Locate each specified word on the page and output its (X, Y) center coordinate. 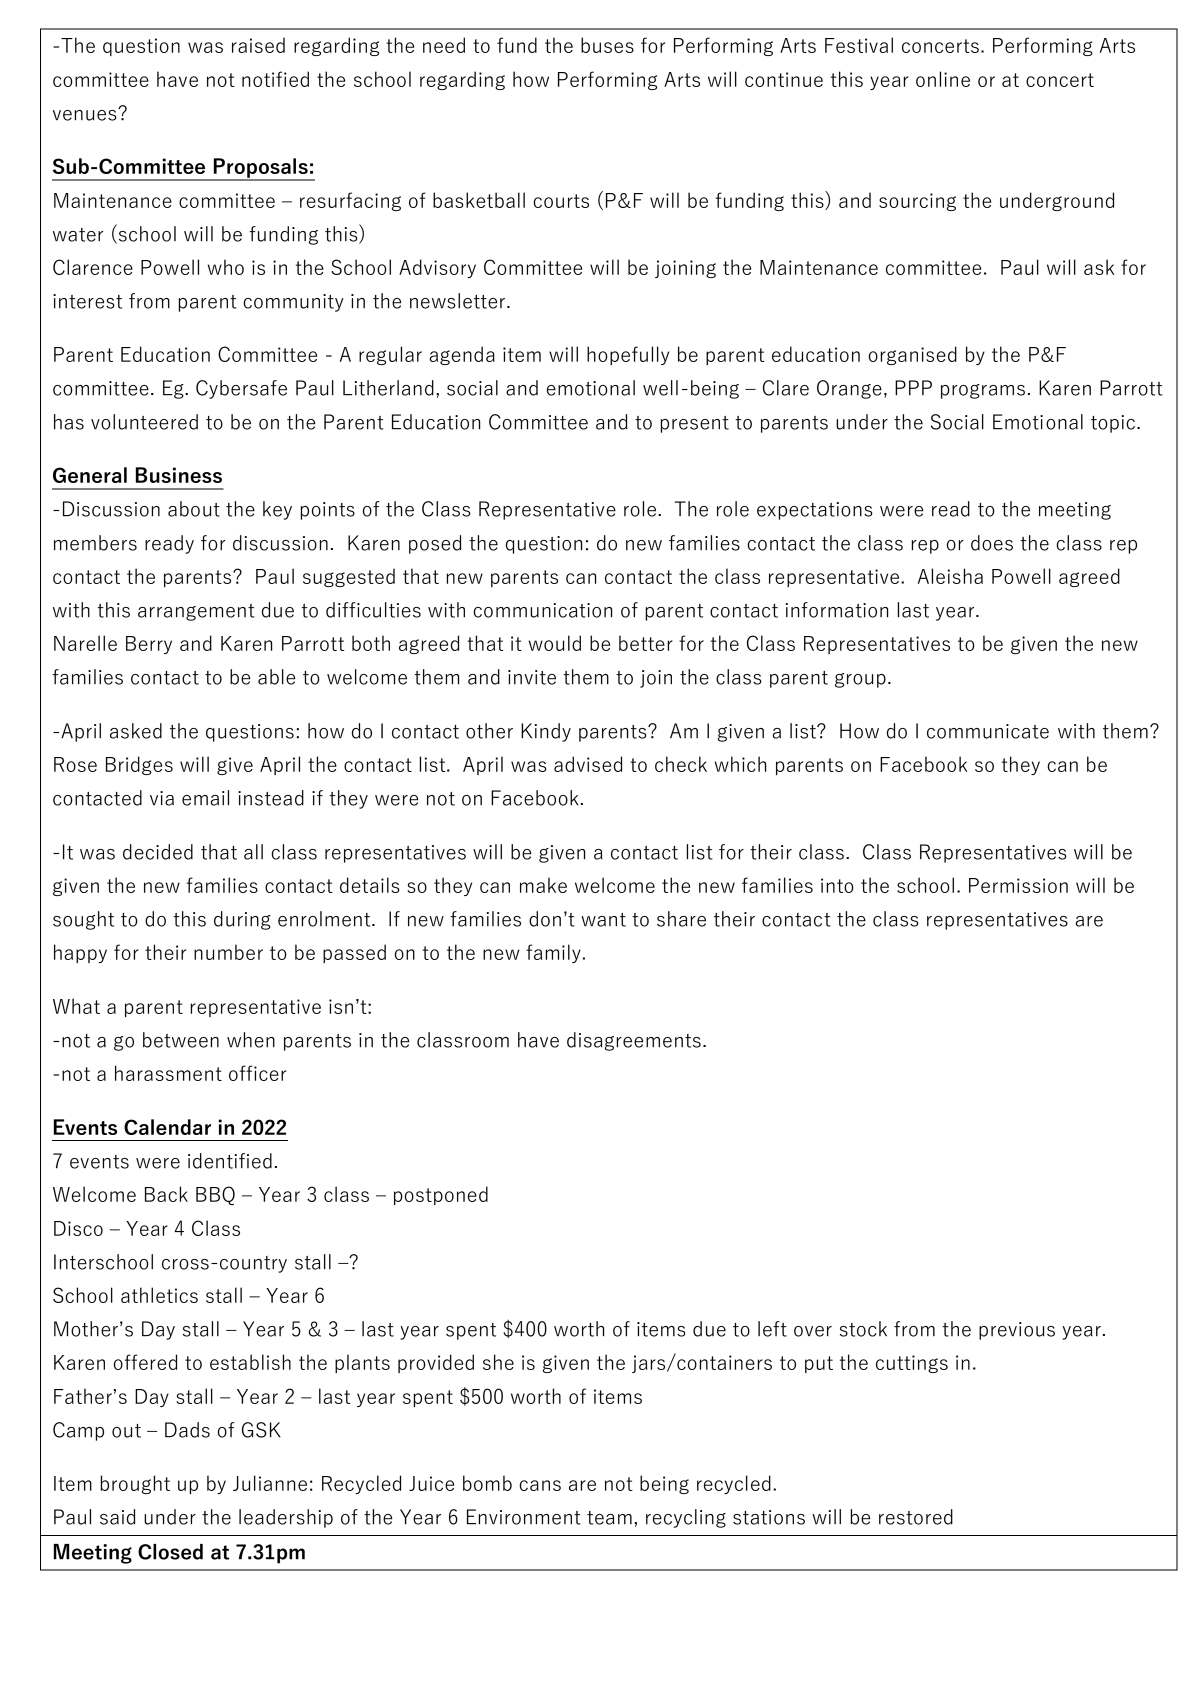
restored (916, 1517)
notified (275, 79)
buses (607, 45)
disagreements (634, 1041)
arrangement (196, 612)
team (609, 1518)
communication (542, 610)
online (943, 79)
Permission (1018, 885)
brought (135, 1484)
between (181, 1040)
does (992, 543)
